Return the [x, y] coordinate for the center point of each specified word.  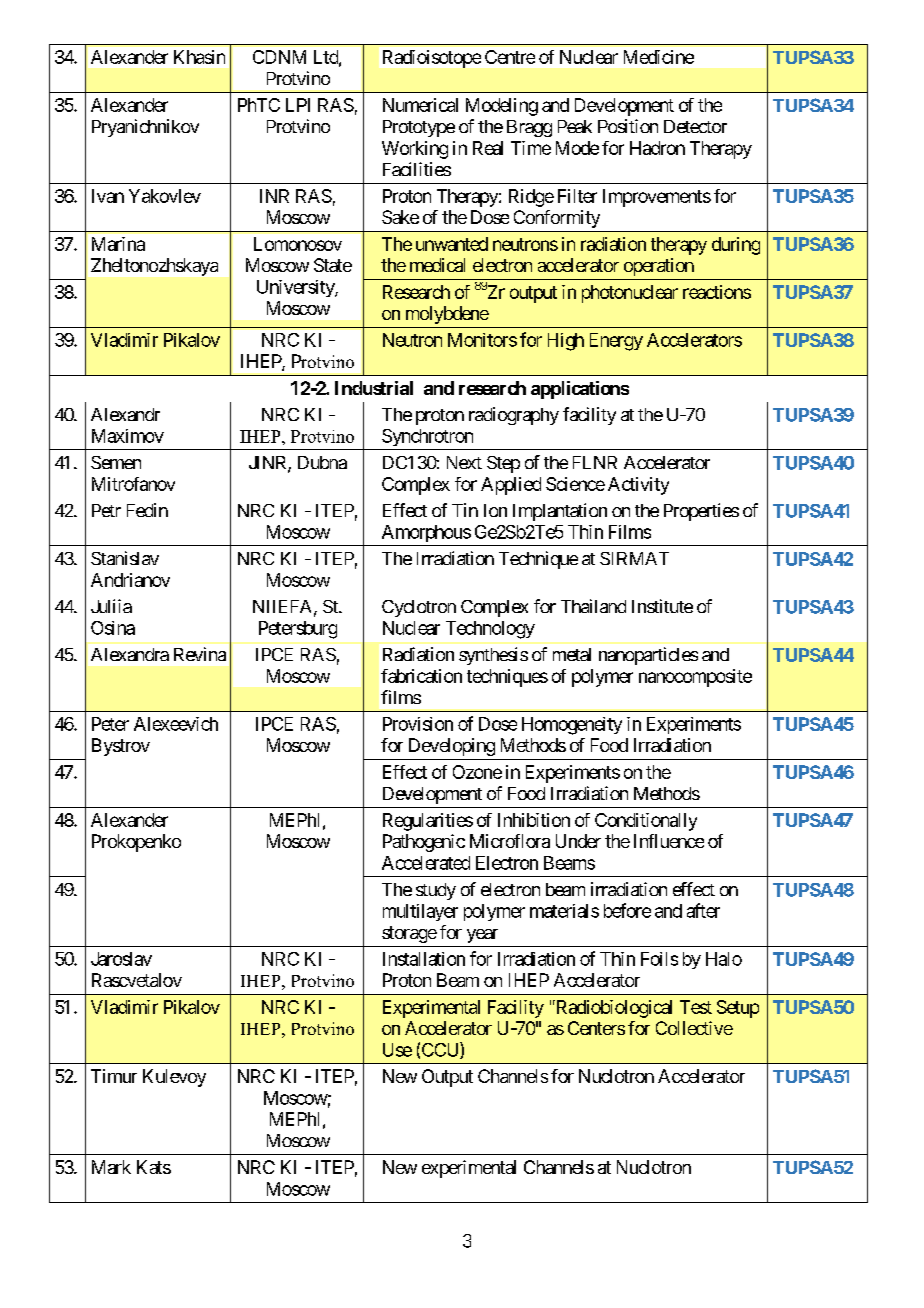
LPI [298, 105]
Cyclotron [419, 608]
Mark [111, 1167]
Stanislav [125, 558]
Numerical [420, 105]
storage [409, 934]
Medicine [659, 57]
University [296, 288]
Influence [669, 841]
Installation [424, 959]
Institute [662, 606]
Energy [616, 342]
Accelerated [426, 863]
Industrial [374, 388]
